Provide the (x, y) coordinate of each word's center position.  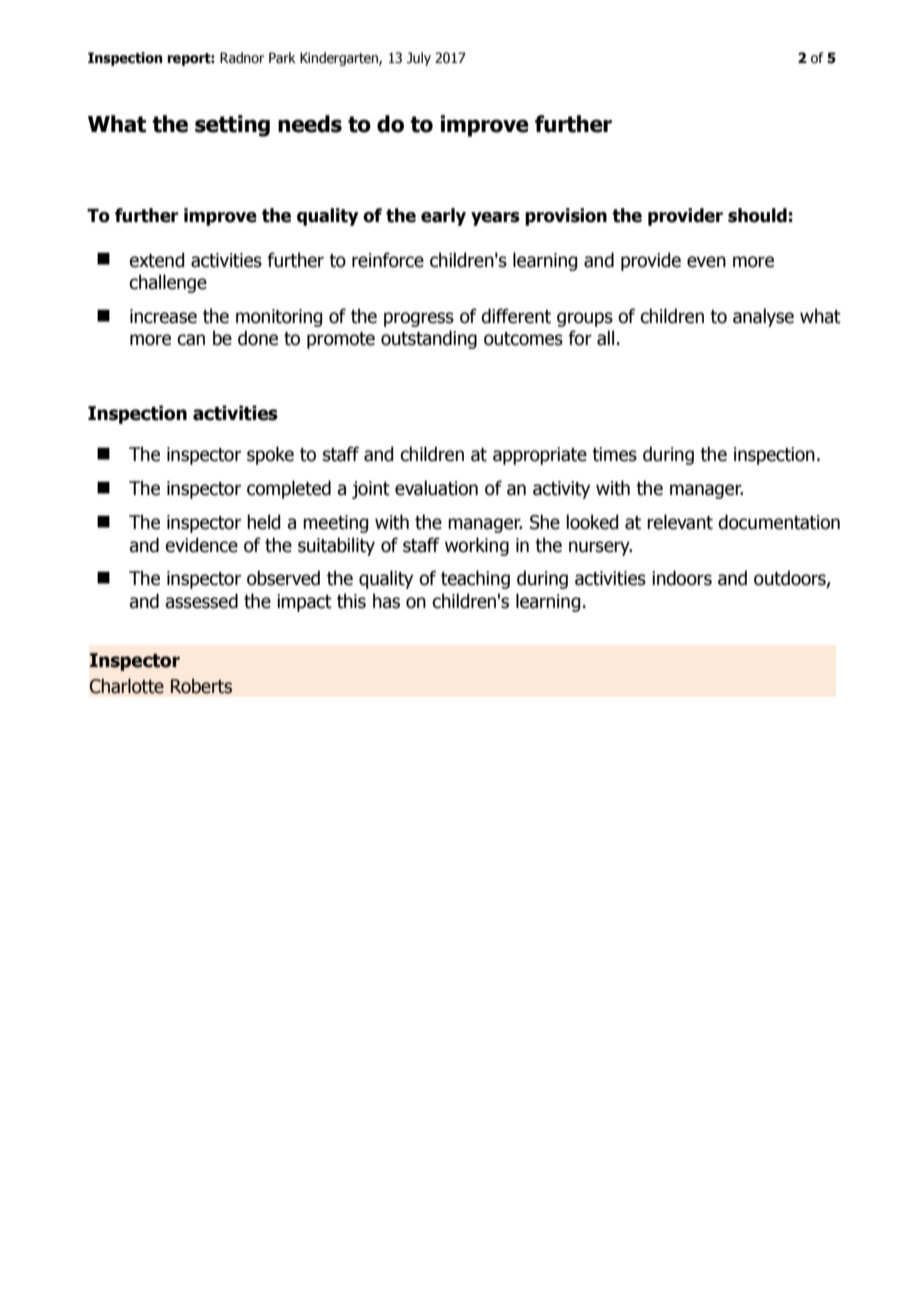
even (706, 262)
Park (282, 57)
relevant (680, 522)
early (443, 217)
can (191, 340)
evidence (201, 545)
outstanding (429, 339)
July (419, 59)
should (757, 215)
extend (156, 260)
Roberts (201, 686)
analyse (763, 317)
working (477, 546)
